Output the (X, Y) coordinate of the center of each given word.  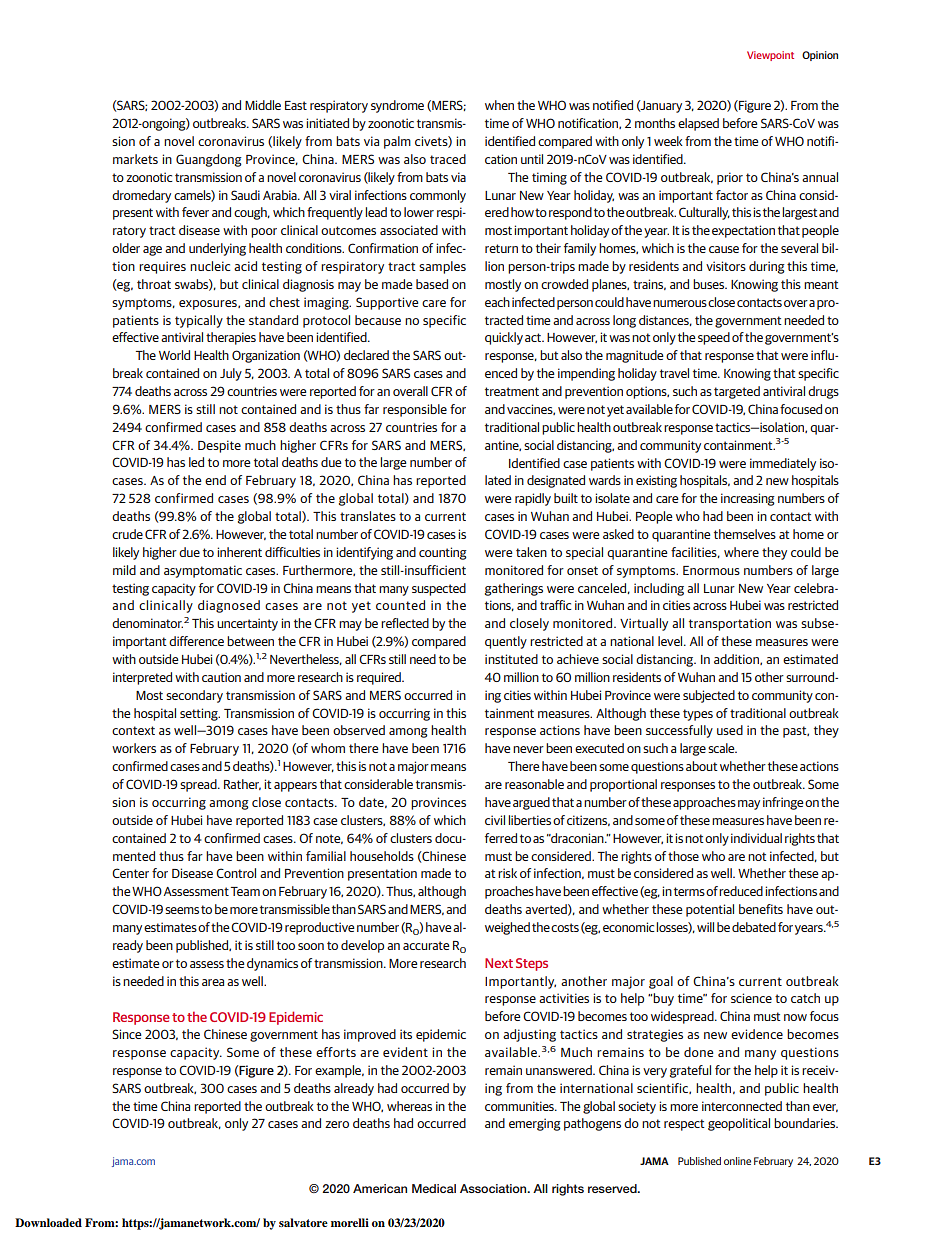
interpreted (142, 678)
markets (135, 159)
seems (182, 910)
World (174, 355)
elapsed (698, 124)
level (671, 641)
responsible (415, 410)
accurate (426, 945)
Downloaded (48, 1222)
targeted (737, 392)
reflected (405, 623)
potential (710, 910)
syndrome (397, 106)
